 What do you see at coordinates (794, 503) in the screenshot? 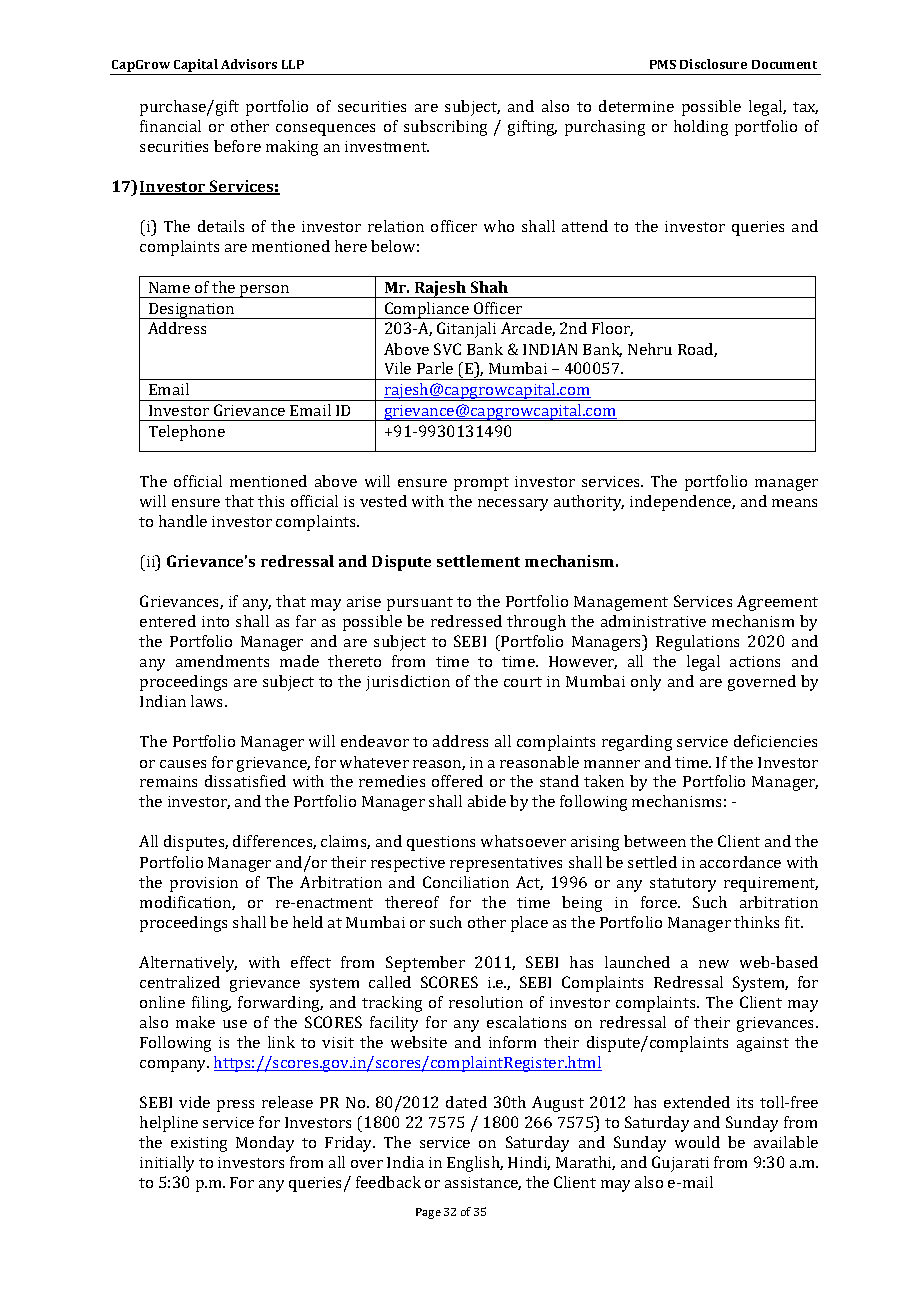
I see `means` at bounding box center [794, 503].
